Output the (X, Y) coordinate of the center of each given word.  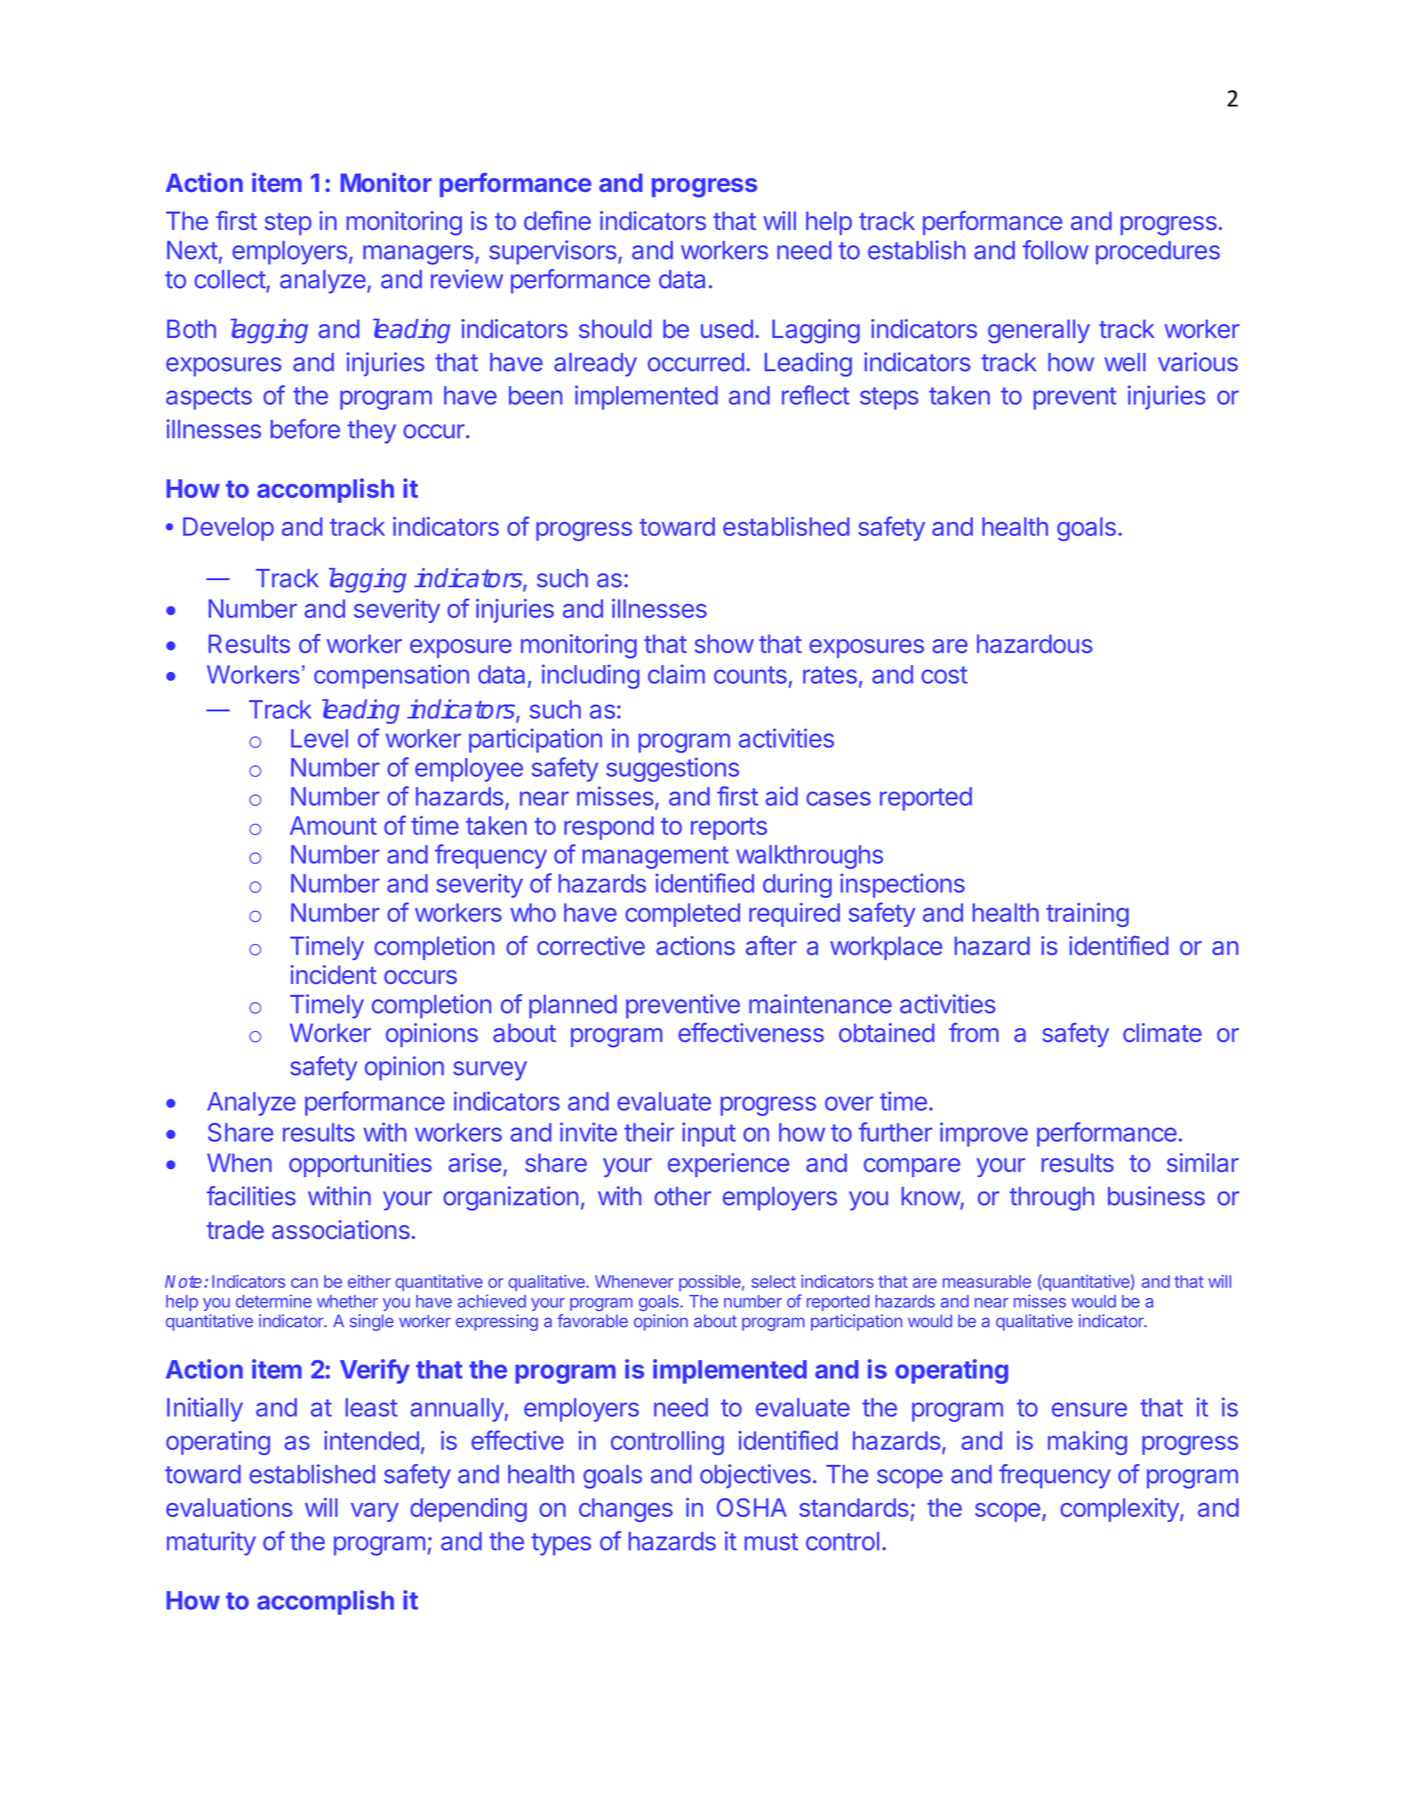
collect (230, 279)
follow (1055, 250)
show (724, 643)
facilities (251, 1196)
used (727, 328)
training (1087, 915)
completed (682, 915)
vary (375, 1512)
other (682, 1196)
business (1156, 1196)
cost (944, 675)
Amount (333, 825)
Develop (228, 529)
